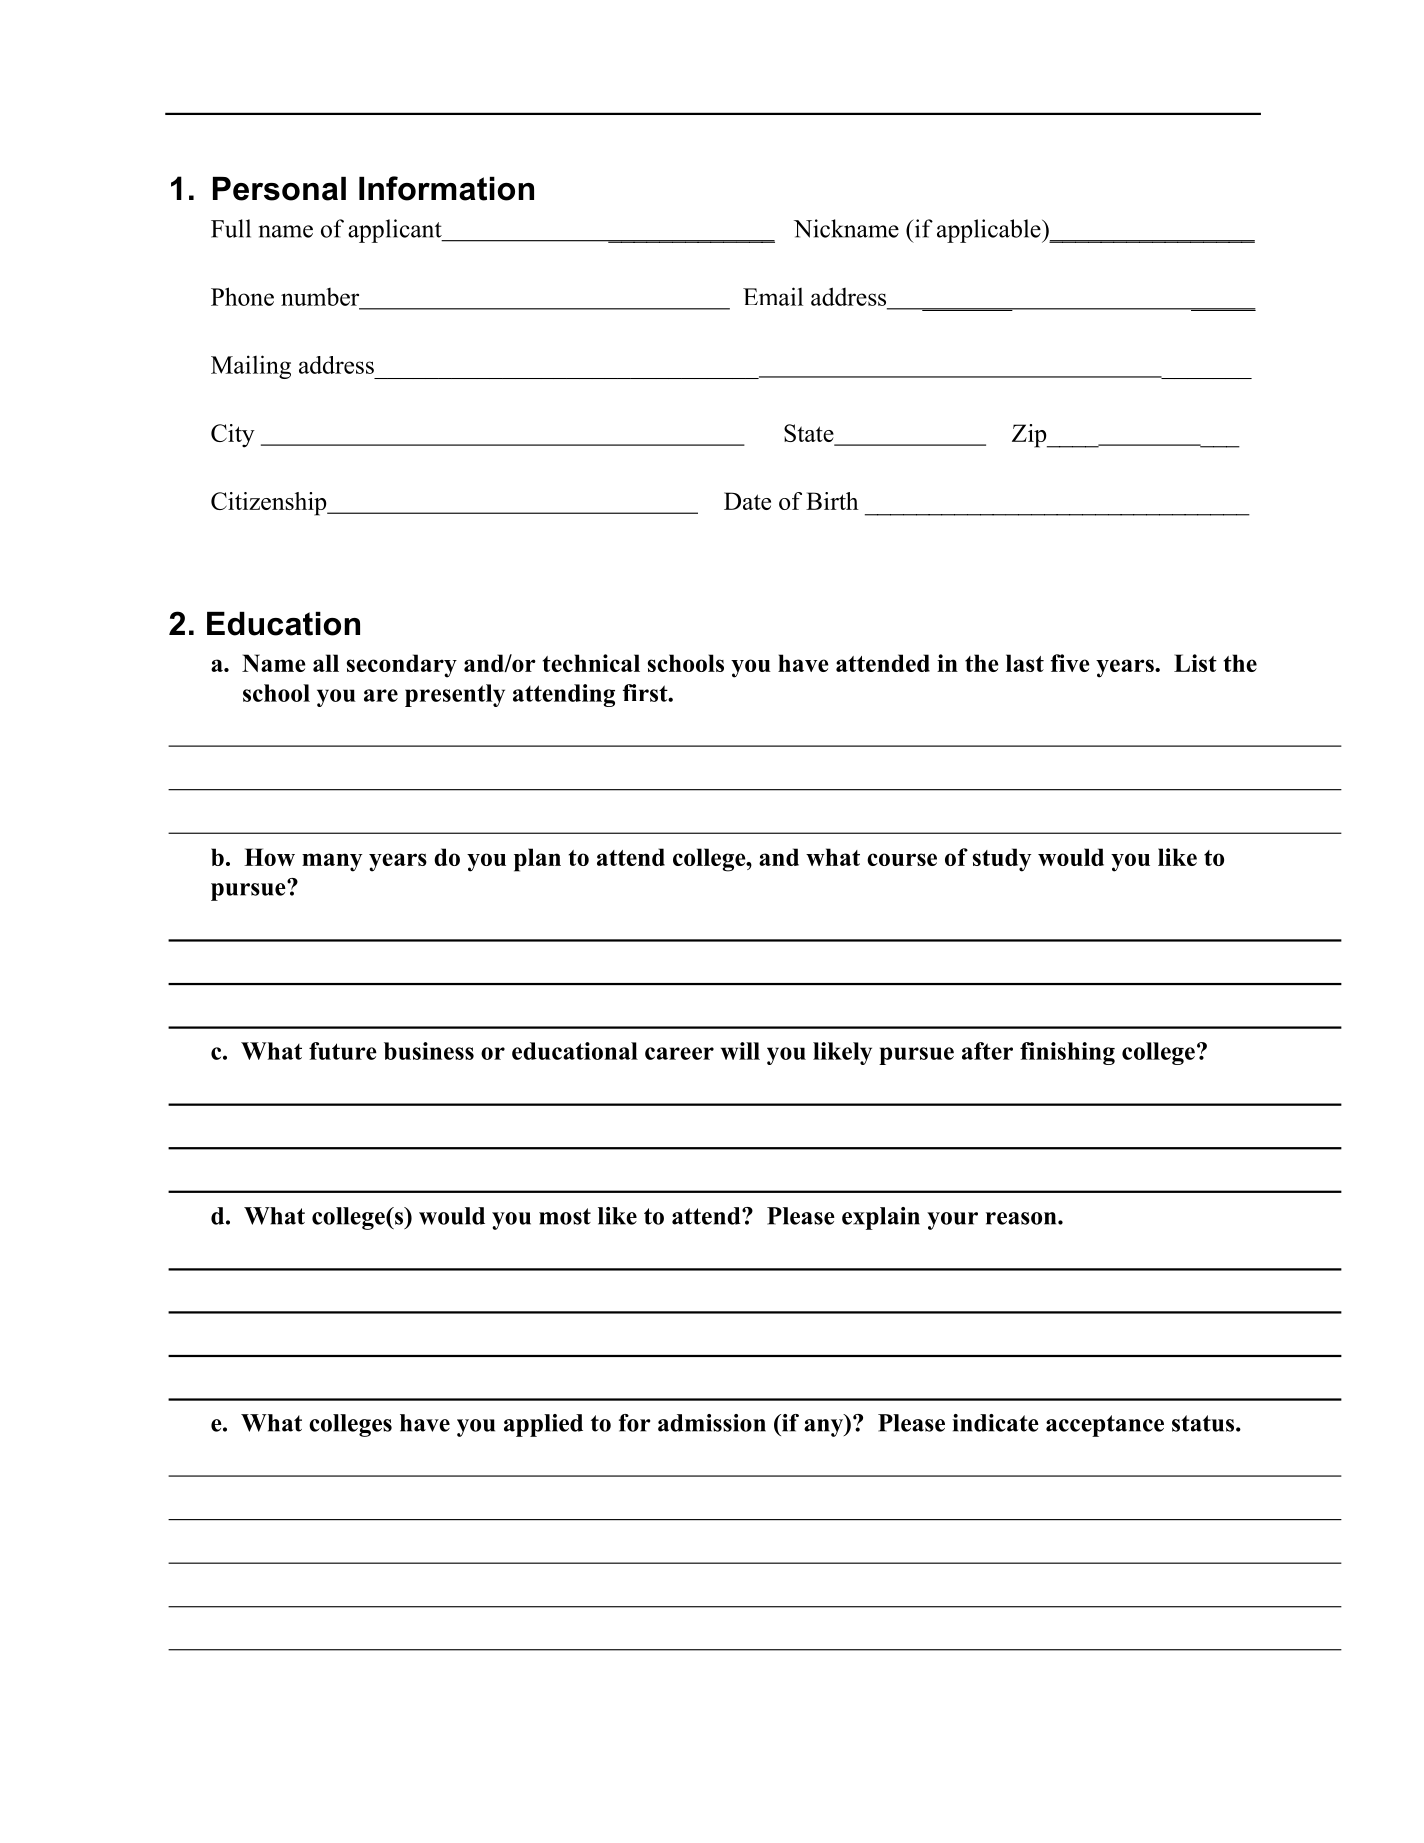  I want to click on finishing, so click(1067, 1053).
